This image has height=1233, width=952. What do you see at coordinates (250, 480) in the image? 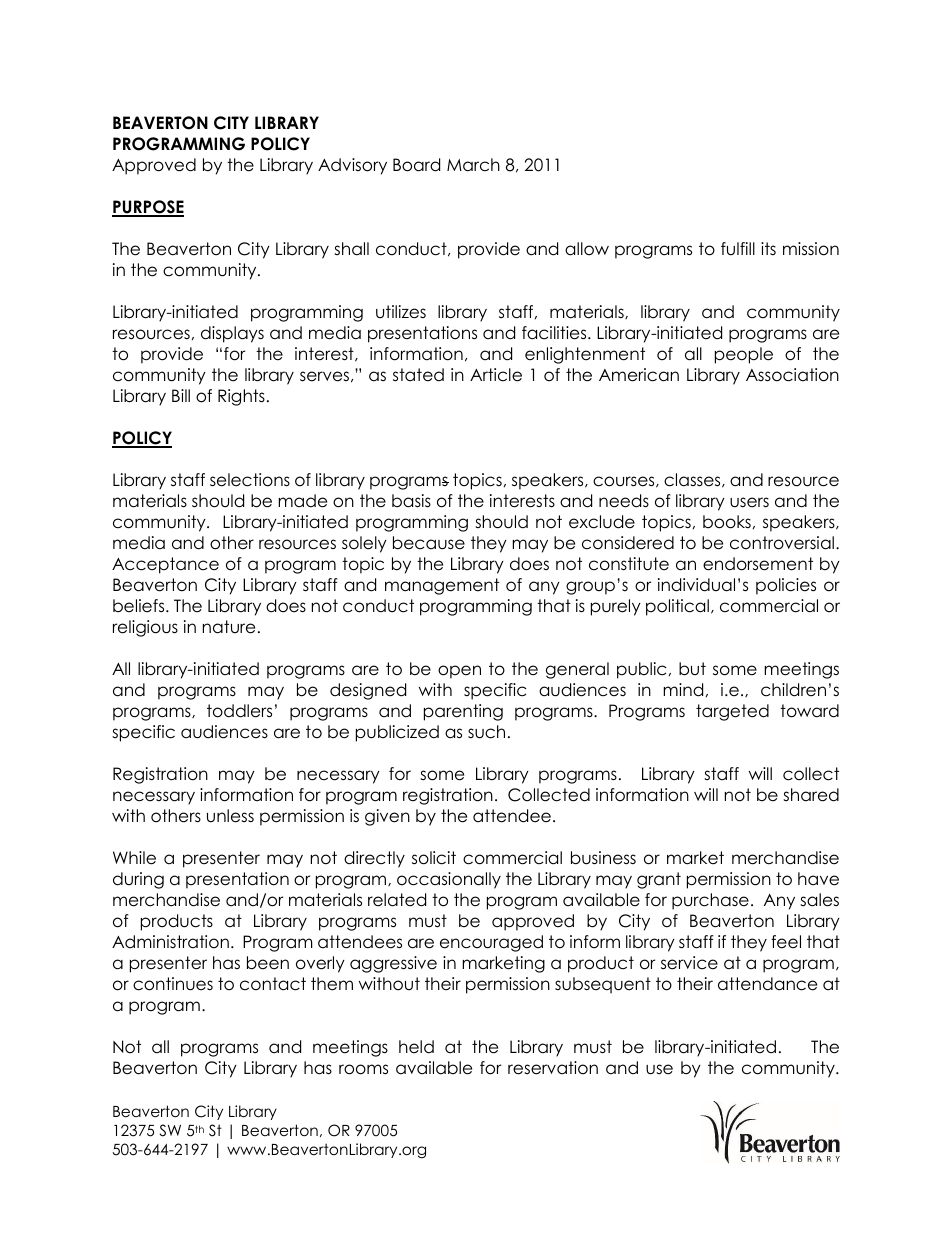
I see `selections` at bounding box center [250, 480].
